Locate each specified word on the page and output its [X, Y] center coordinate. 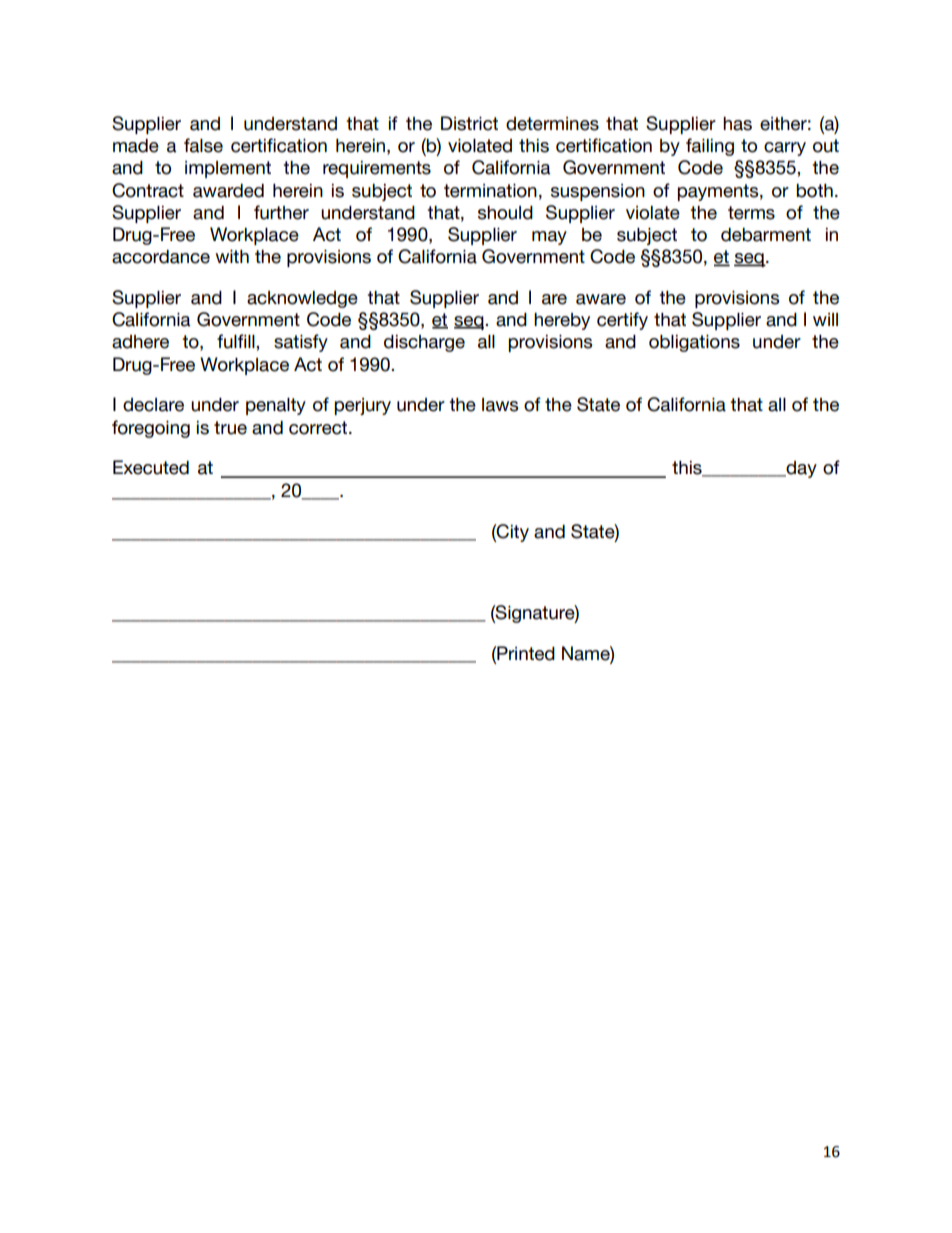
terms [751, 213]
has [737, 124]
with [232, 256]
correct [319, 428]
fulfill [237, 341]
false [203, 145]
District [469, 123]
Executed [151, 467]
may [549, 238]
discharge [424, 343]
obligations [694, 343]
